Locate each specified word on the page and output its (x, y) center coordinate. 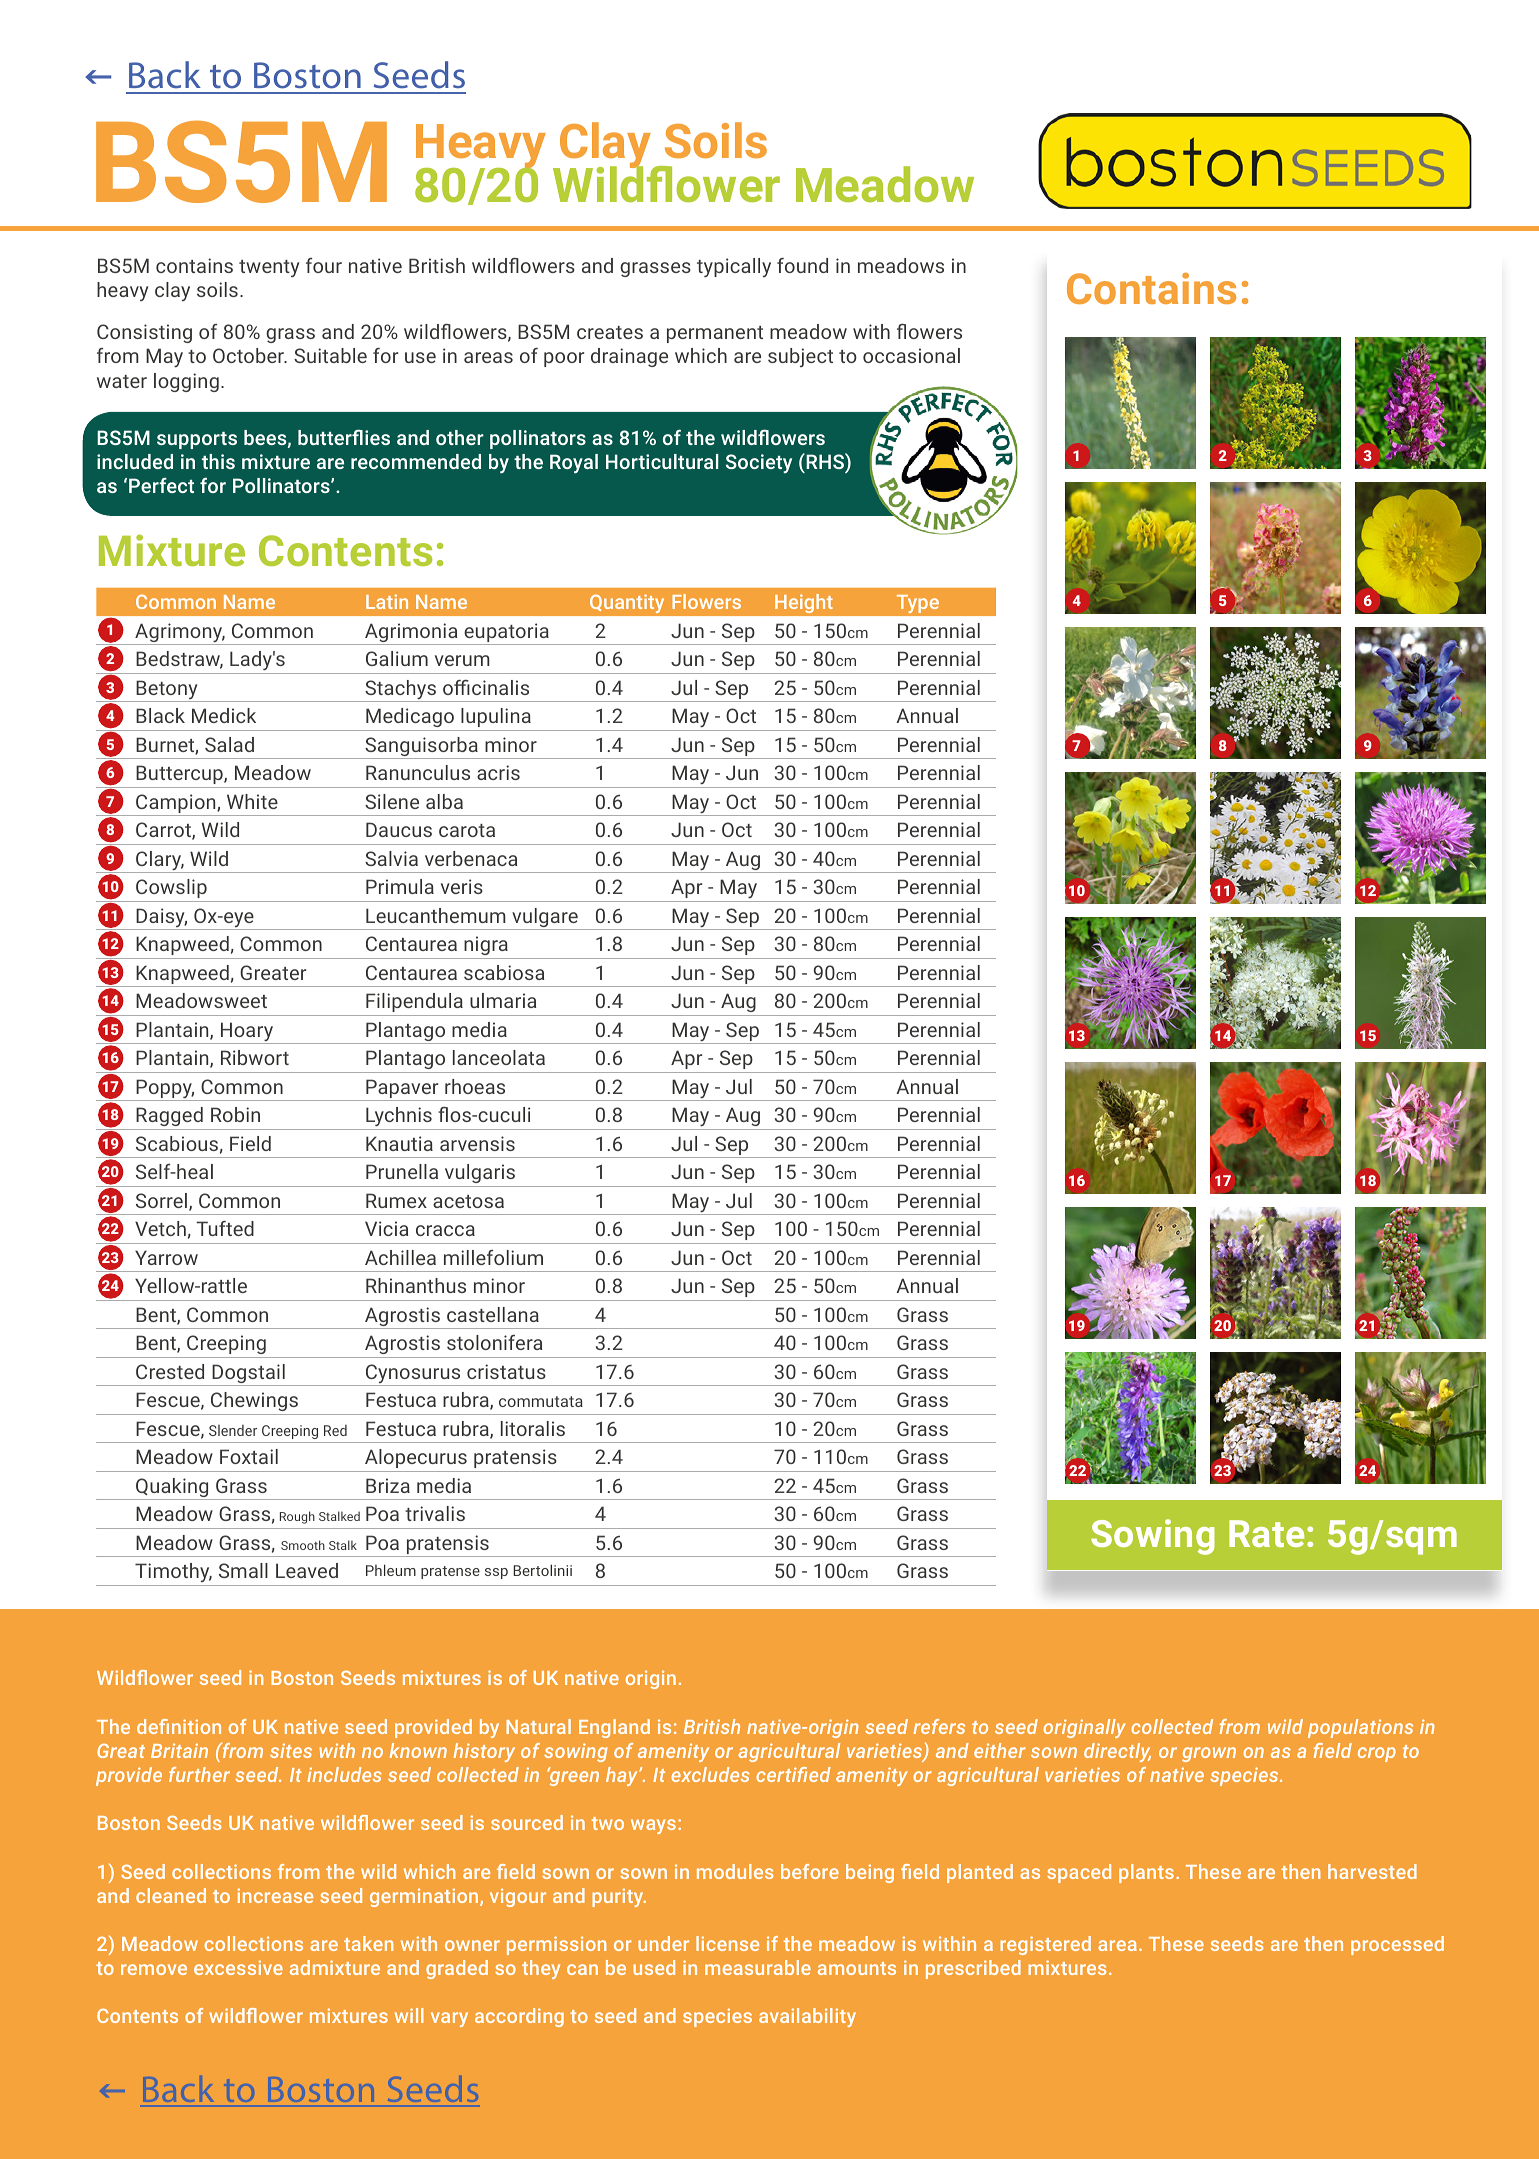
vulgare (545, 919)
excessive (238, 1967)
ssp (496, 1573)
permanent (715, 334)
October (249, 355)
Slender (233, 1430)
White (252, 801)
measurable (758, 1967)
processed (1397, 1945)
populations (1360, 1728)
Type (917, 604)
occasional (911, 355)
